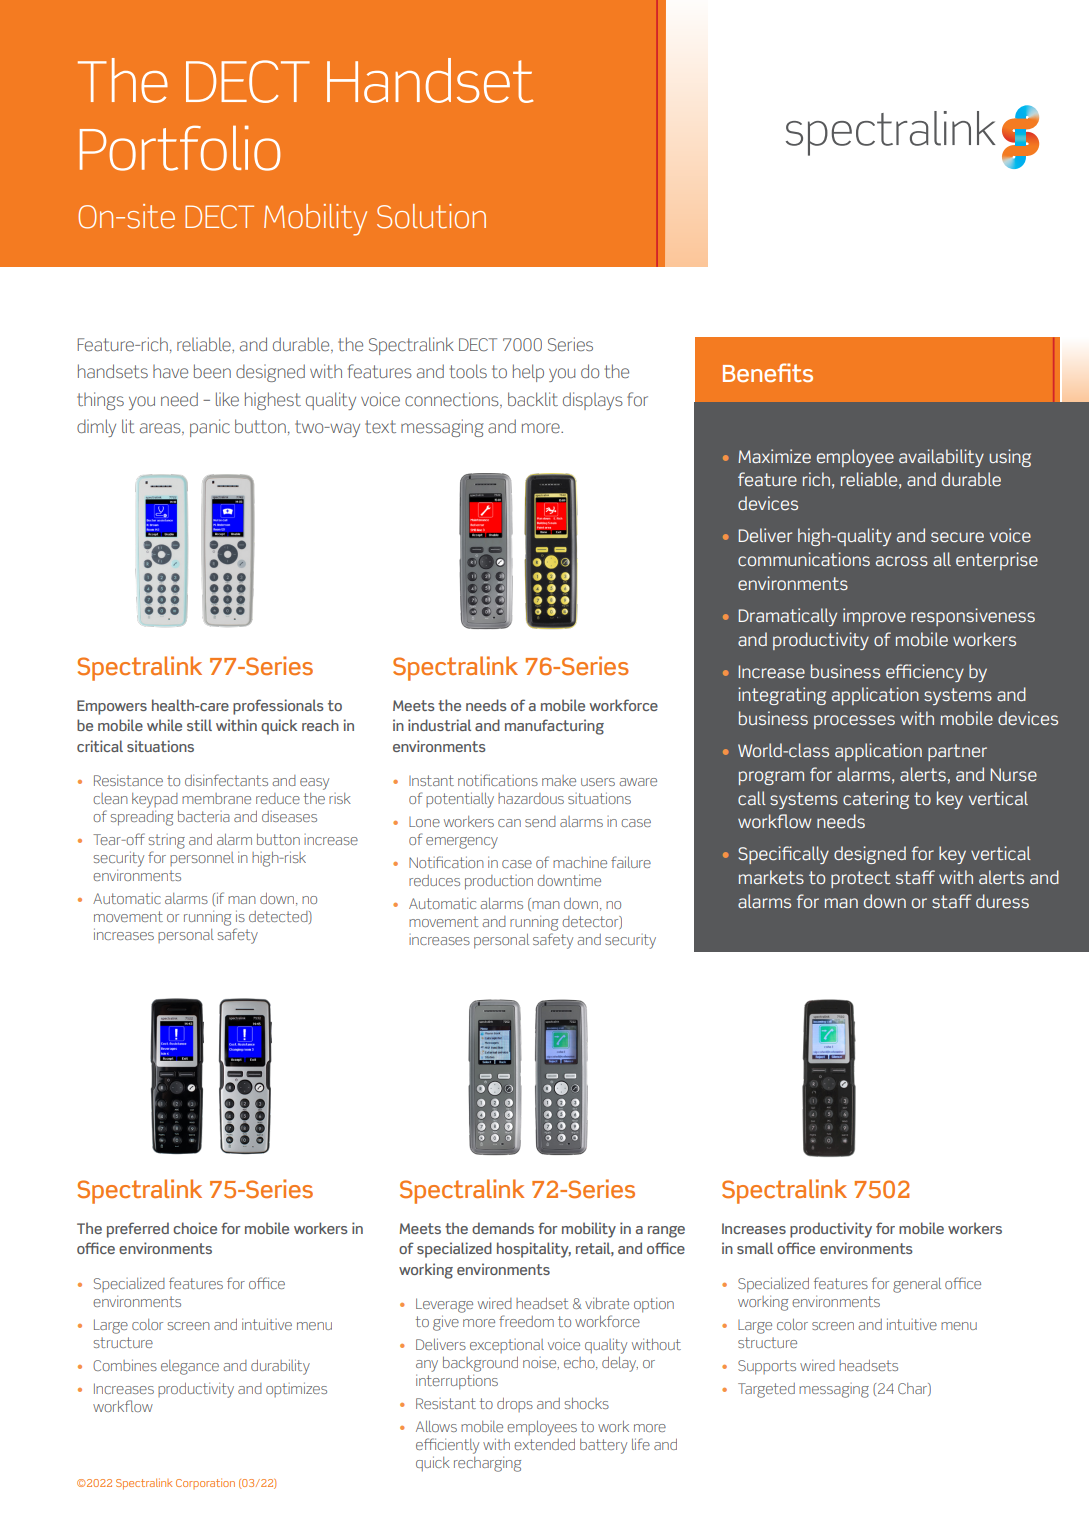 Image resolution: width=1089 pixels, height=1540 pixels. Describe the element at coordinates (768, 372) in the screenshot. I see `Benefits` at that location.
